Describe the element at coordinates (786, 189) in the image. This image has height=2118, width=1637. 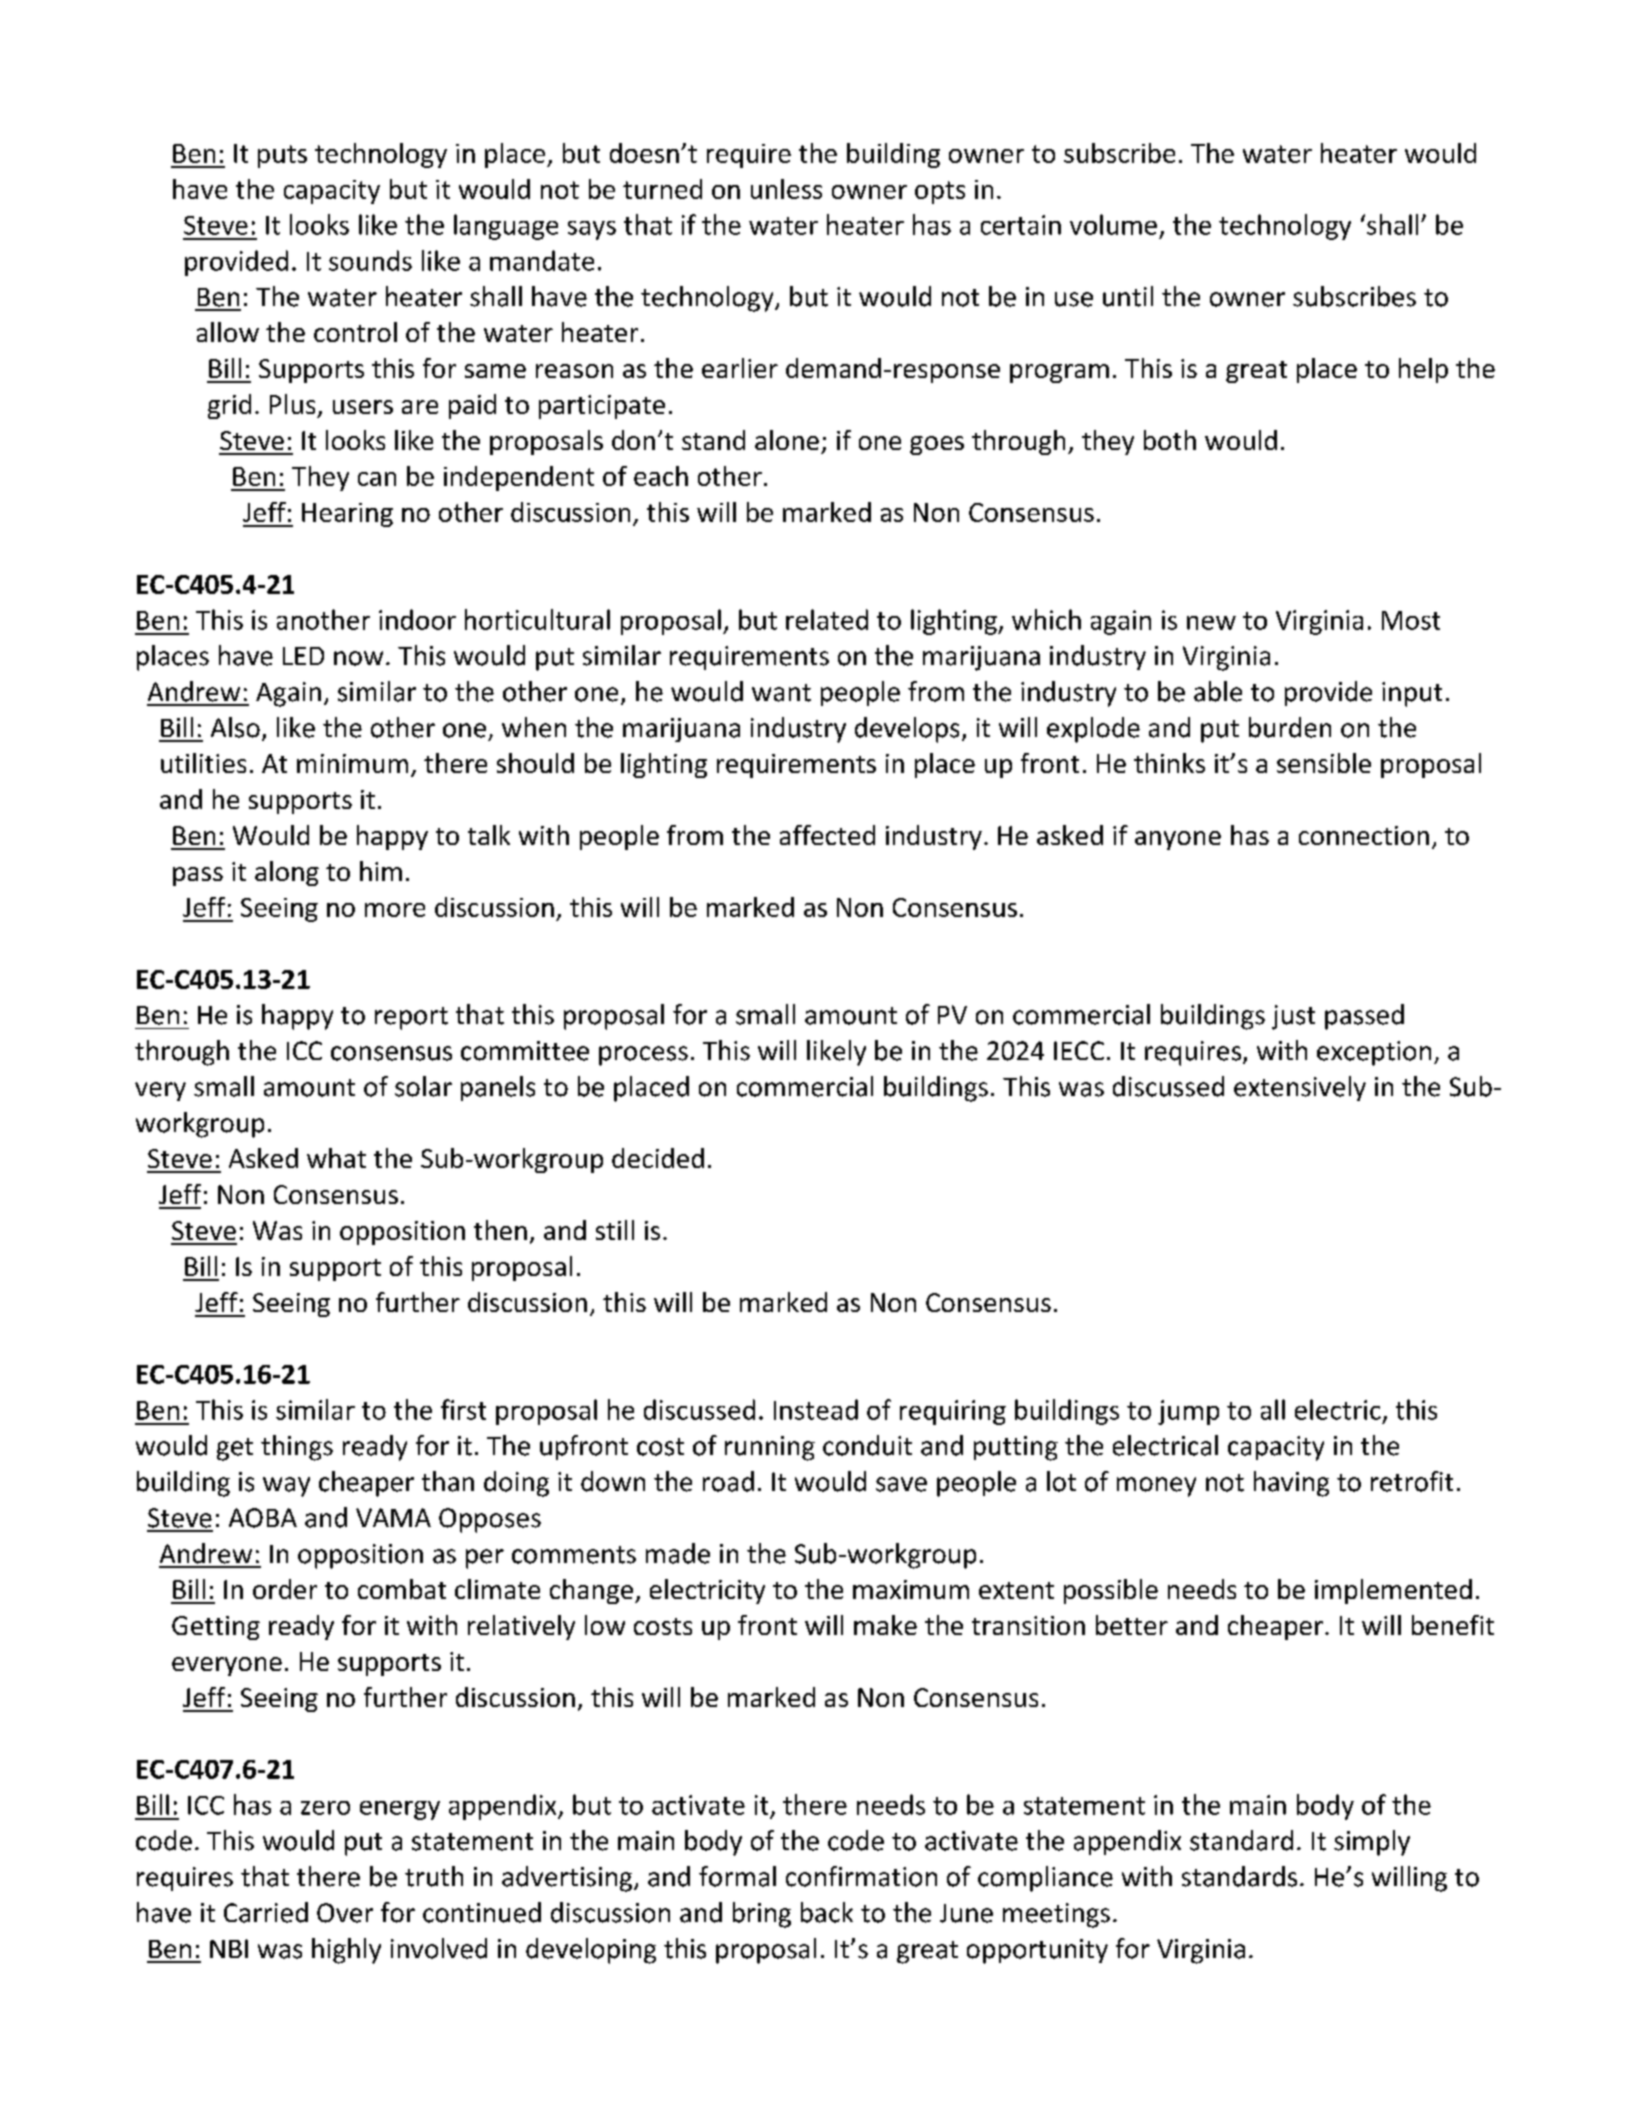
I see `unless` at that location.
